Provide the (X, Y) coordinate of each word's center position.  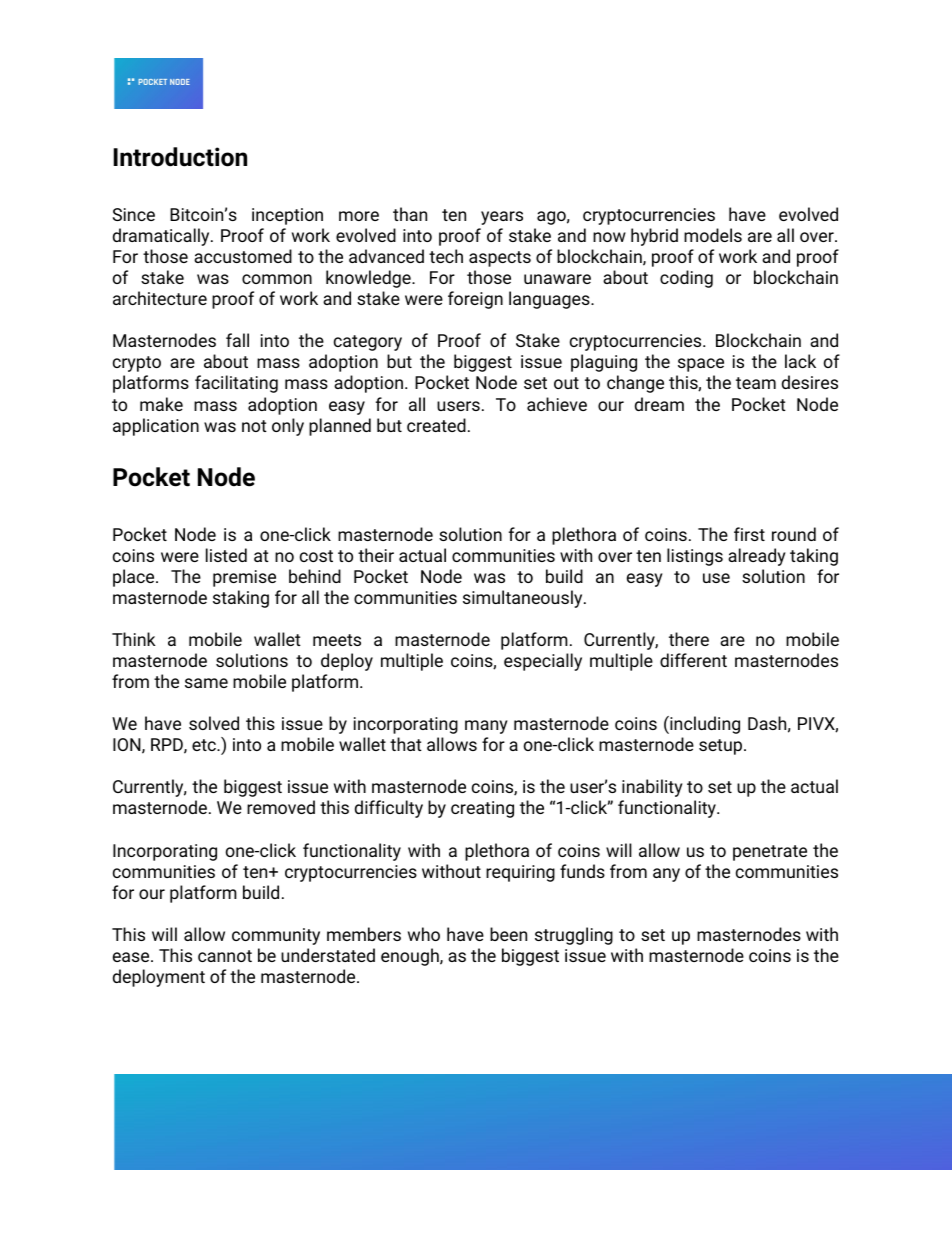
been (508, 934)
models (713, 235)
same (206, 683)
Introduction (180, 157)
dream (659, 404)
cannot (225, 956)
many (486, 727)
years (502, 218)
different (693, 660)
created (436, 425)
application (156, 427)
